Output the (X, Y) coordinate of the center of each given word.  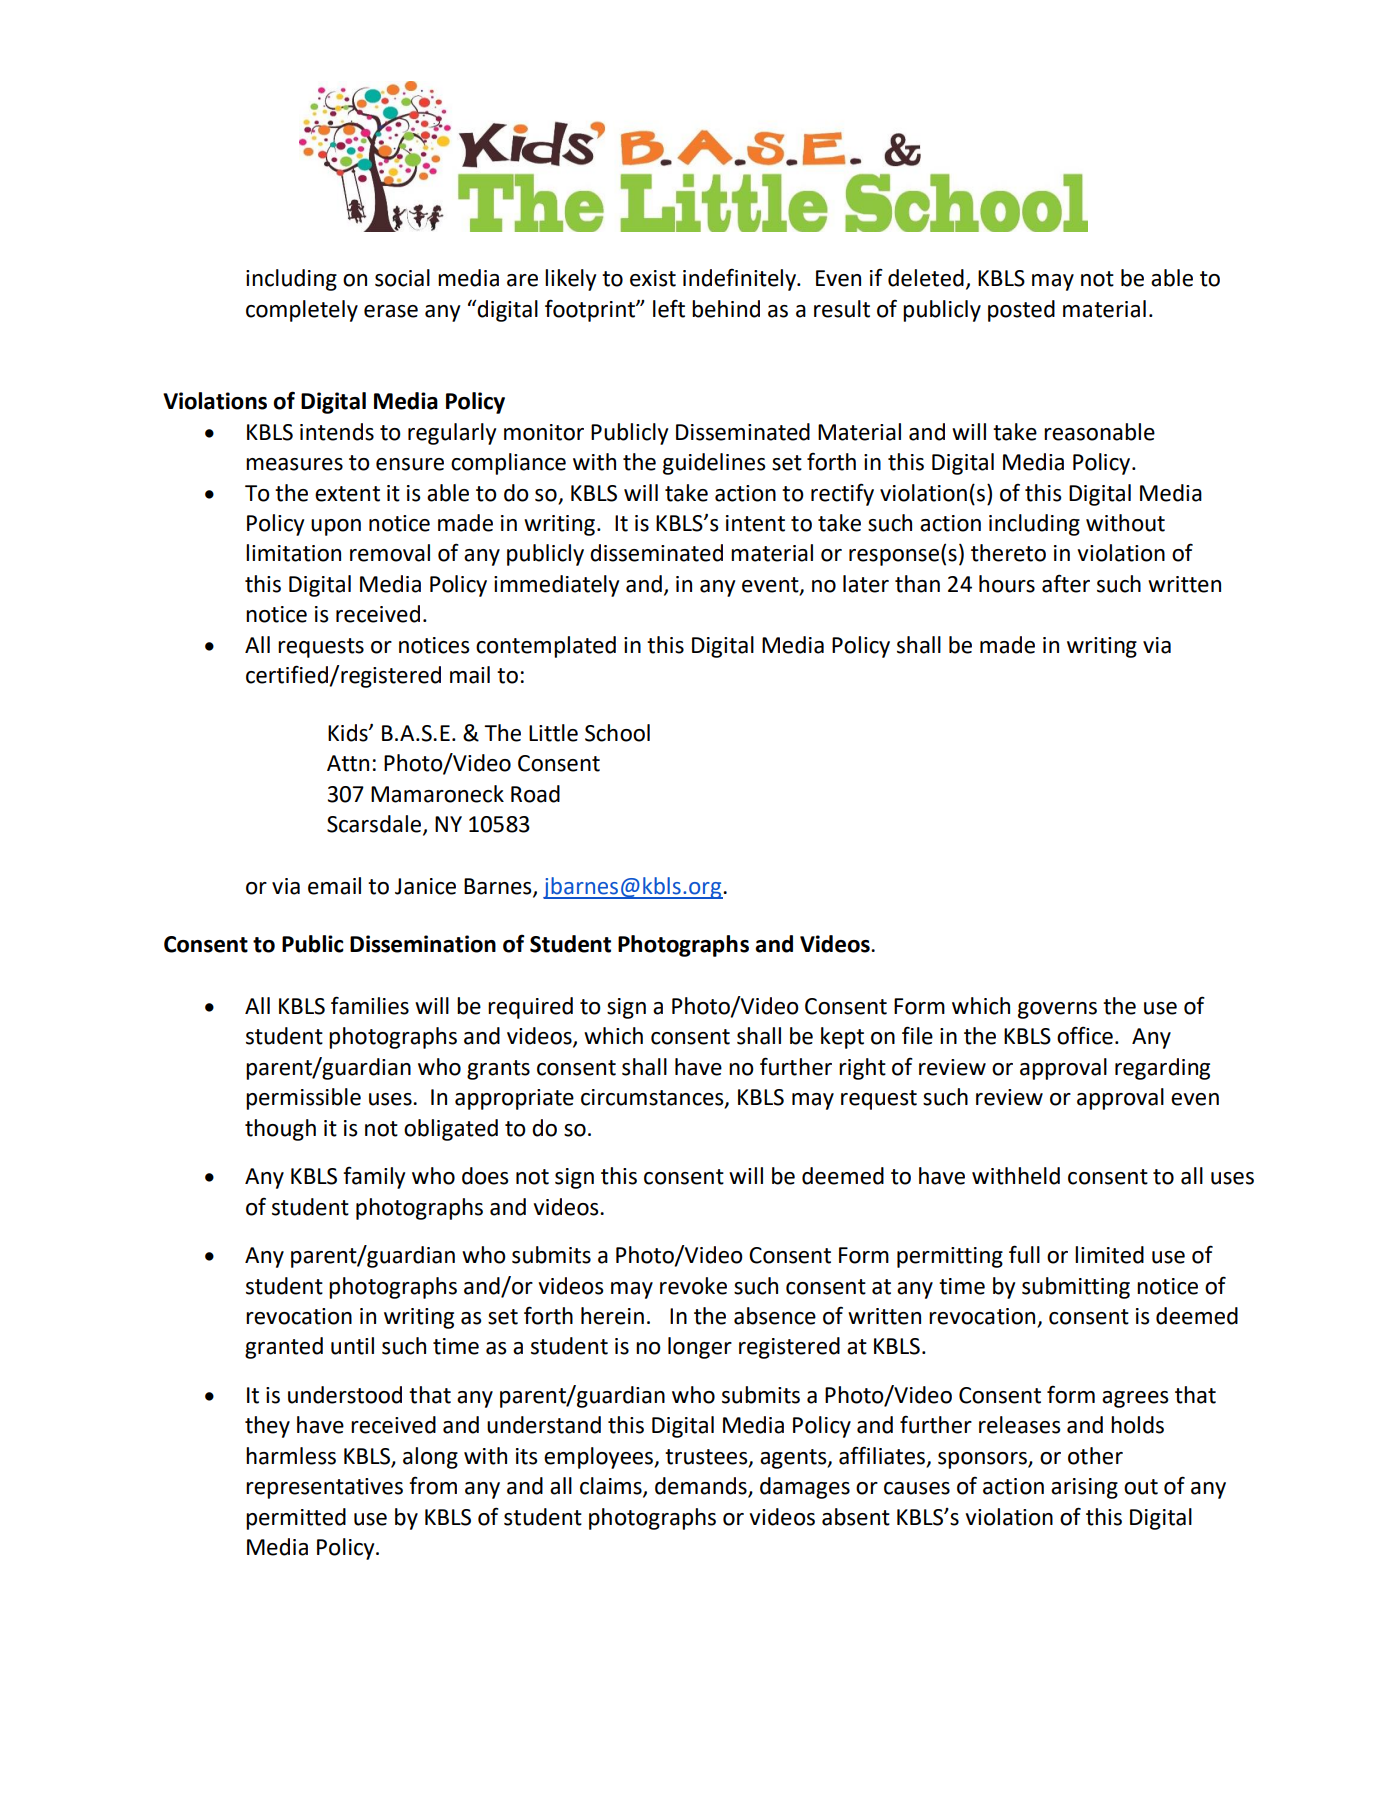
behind (726, 309)
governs (1057, 1010)
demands (702, 1487)
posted (1021, 311)
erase (391, 311)
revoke (693, 1286)
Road (535, 794)
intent (755, 523)
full (1024, 1254)
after (1066, 583)
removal (390, 553)
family (374, 1177)
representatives (324, 1488)
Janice (425, 886)
